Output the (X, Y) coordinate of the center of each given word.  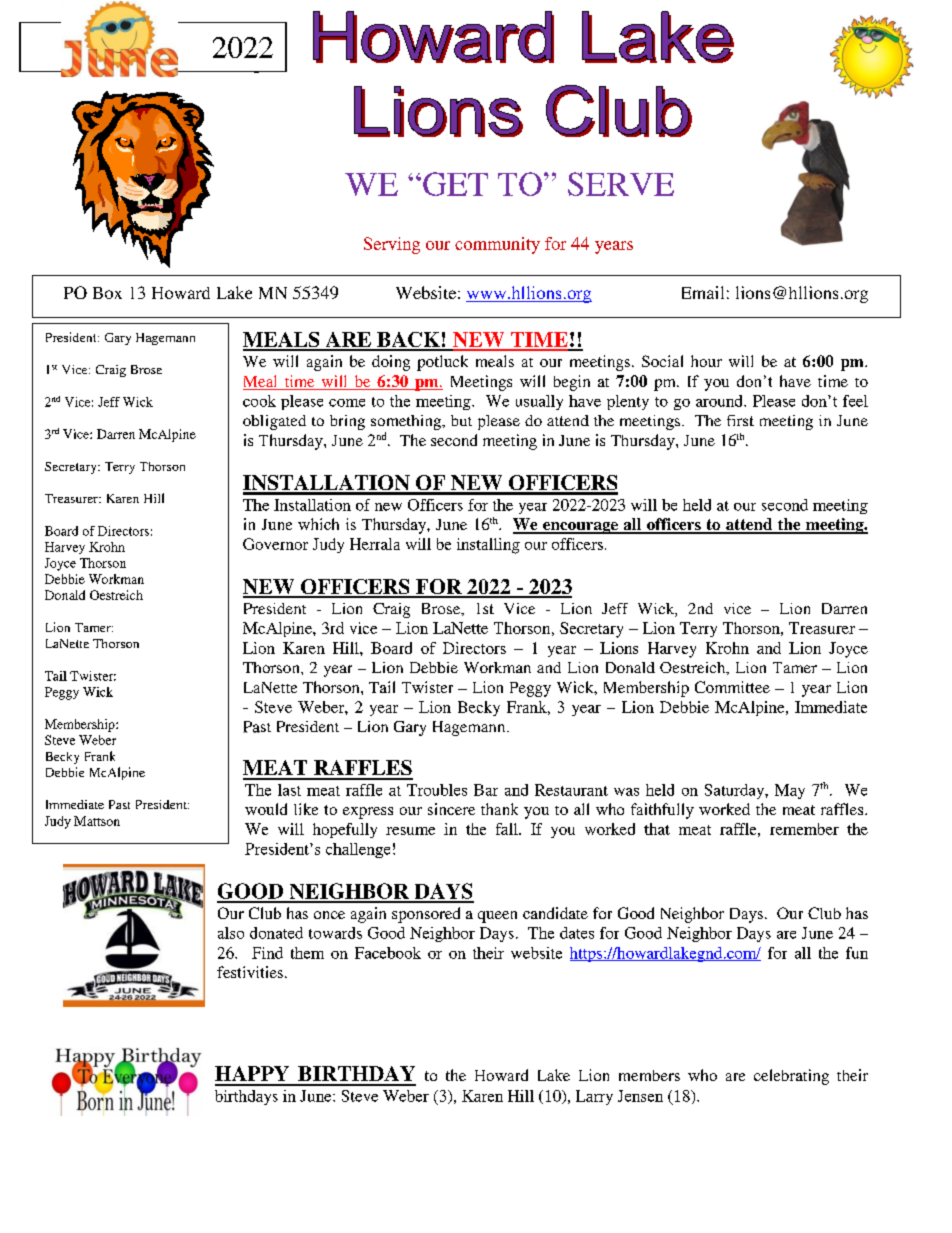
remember (804, 829)
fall (508, 829)
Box (107, 293)
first (740, 420)
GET (455, 184)
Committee (732, 687)
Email (703, 292)
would (266, 809)
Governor (275, 544)
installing (488, 546)
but (461, 420)
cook (259, 401)
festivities (250, 972)
